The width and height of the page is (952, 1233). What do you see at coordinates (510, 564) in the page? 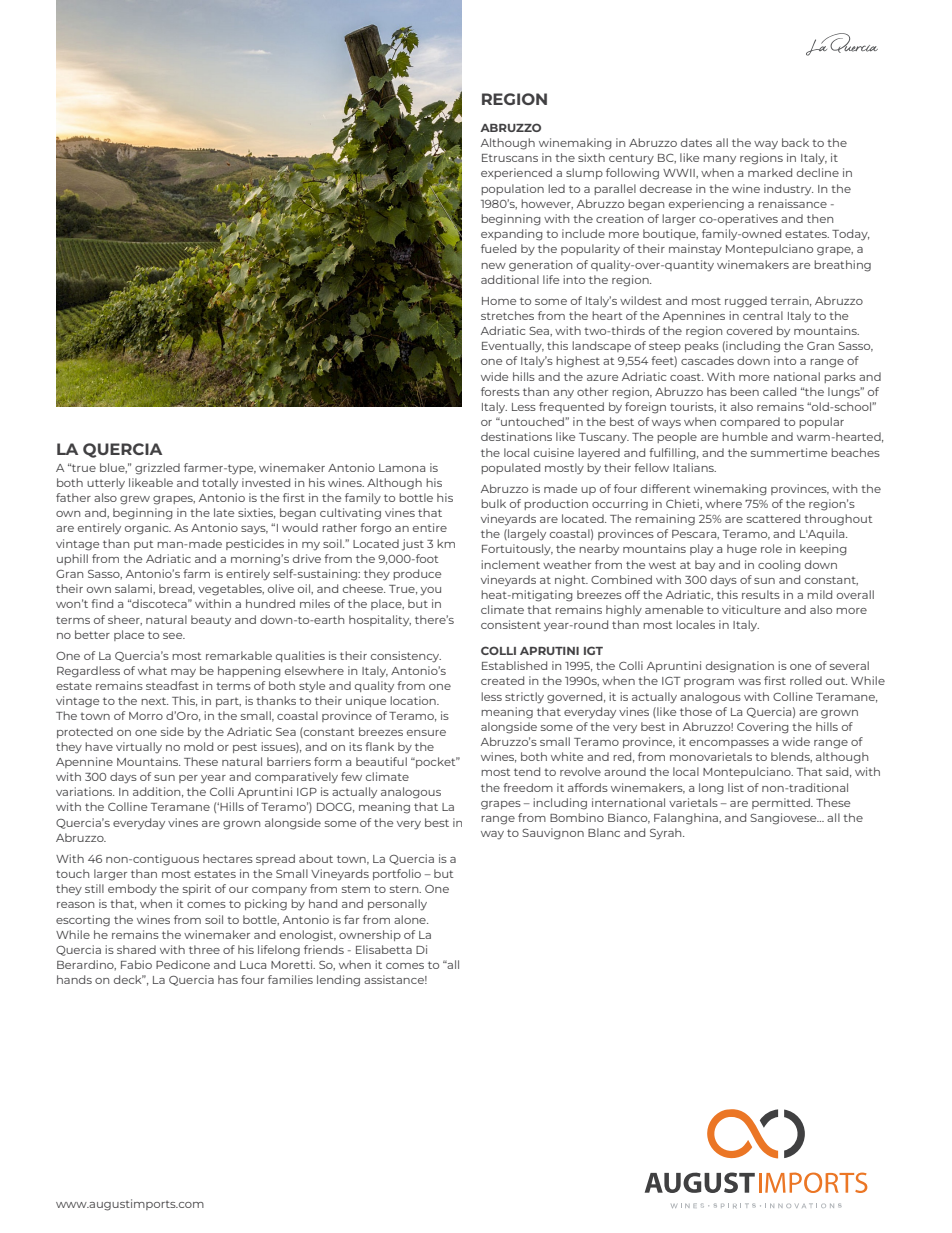
I see `inclement` at bounding box center [510, 564].
